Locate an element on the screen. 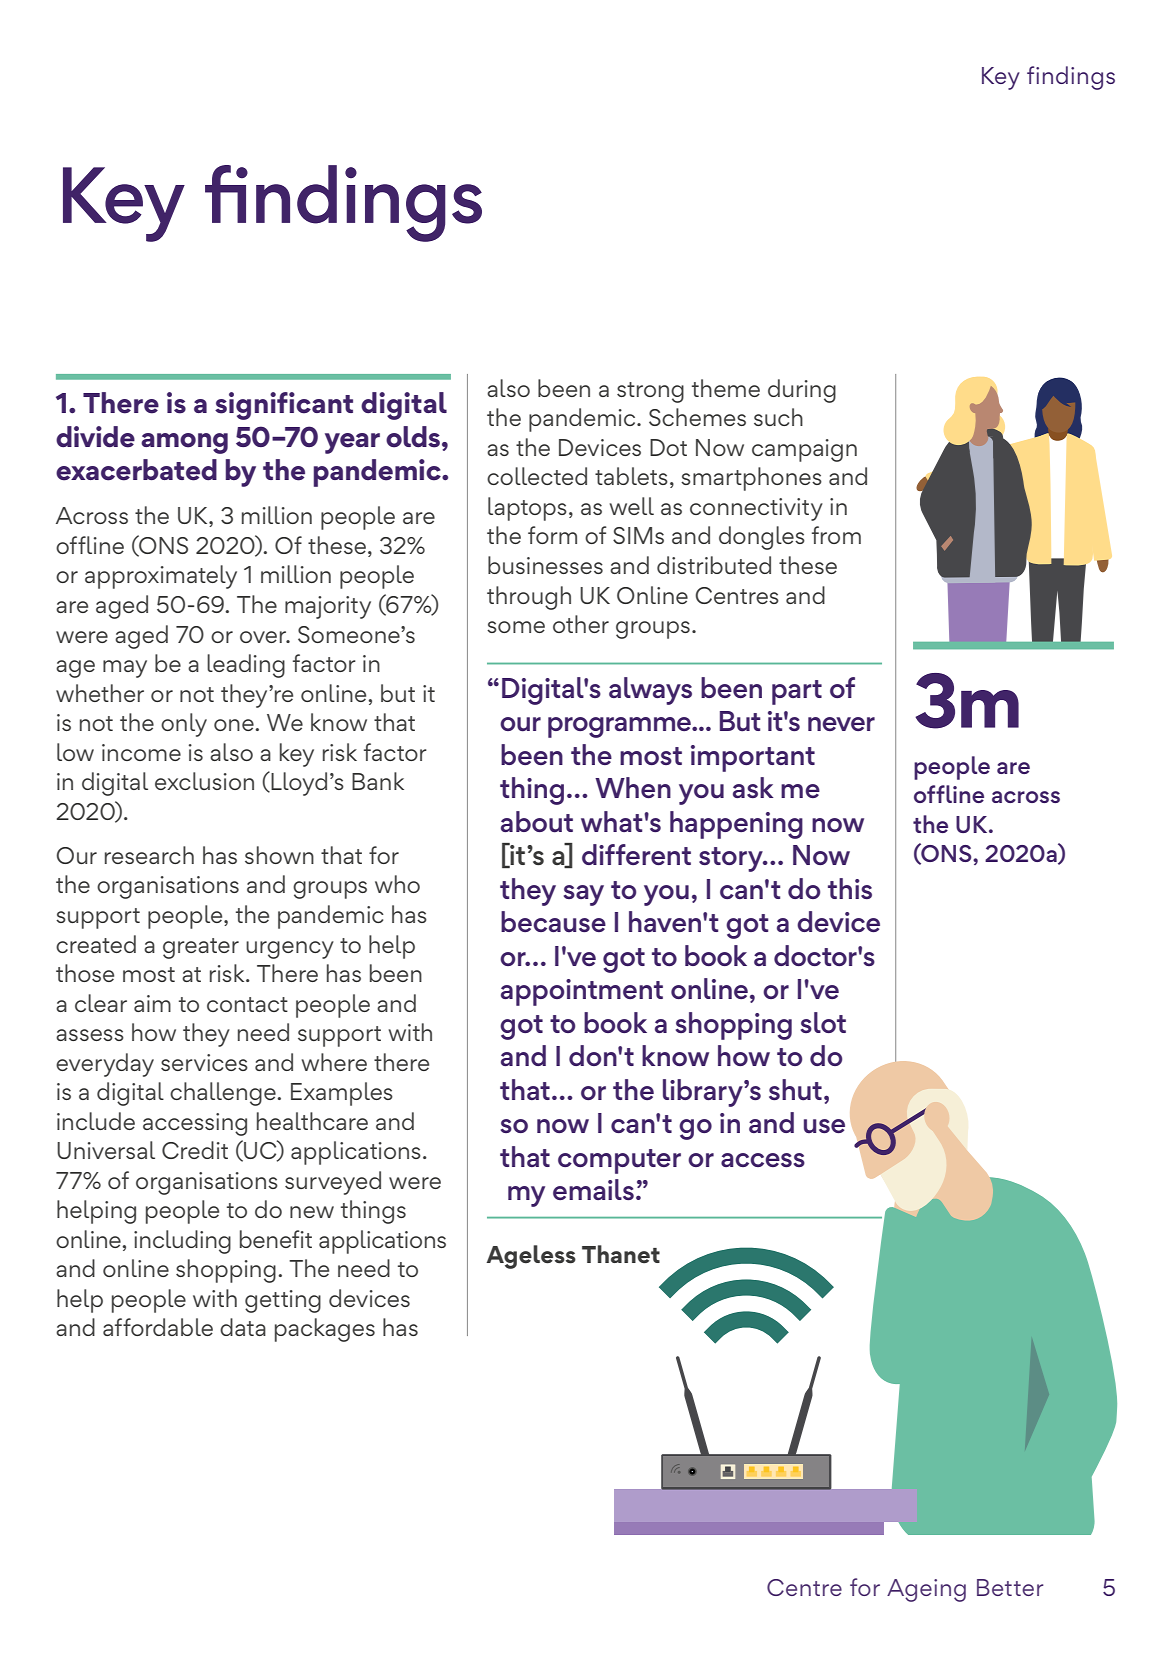 The width and height of the screenshot is (1172, 1657). Better is located at coordinates (1010, 1587).
